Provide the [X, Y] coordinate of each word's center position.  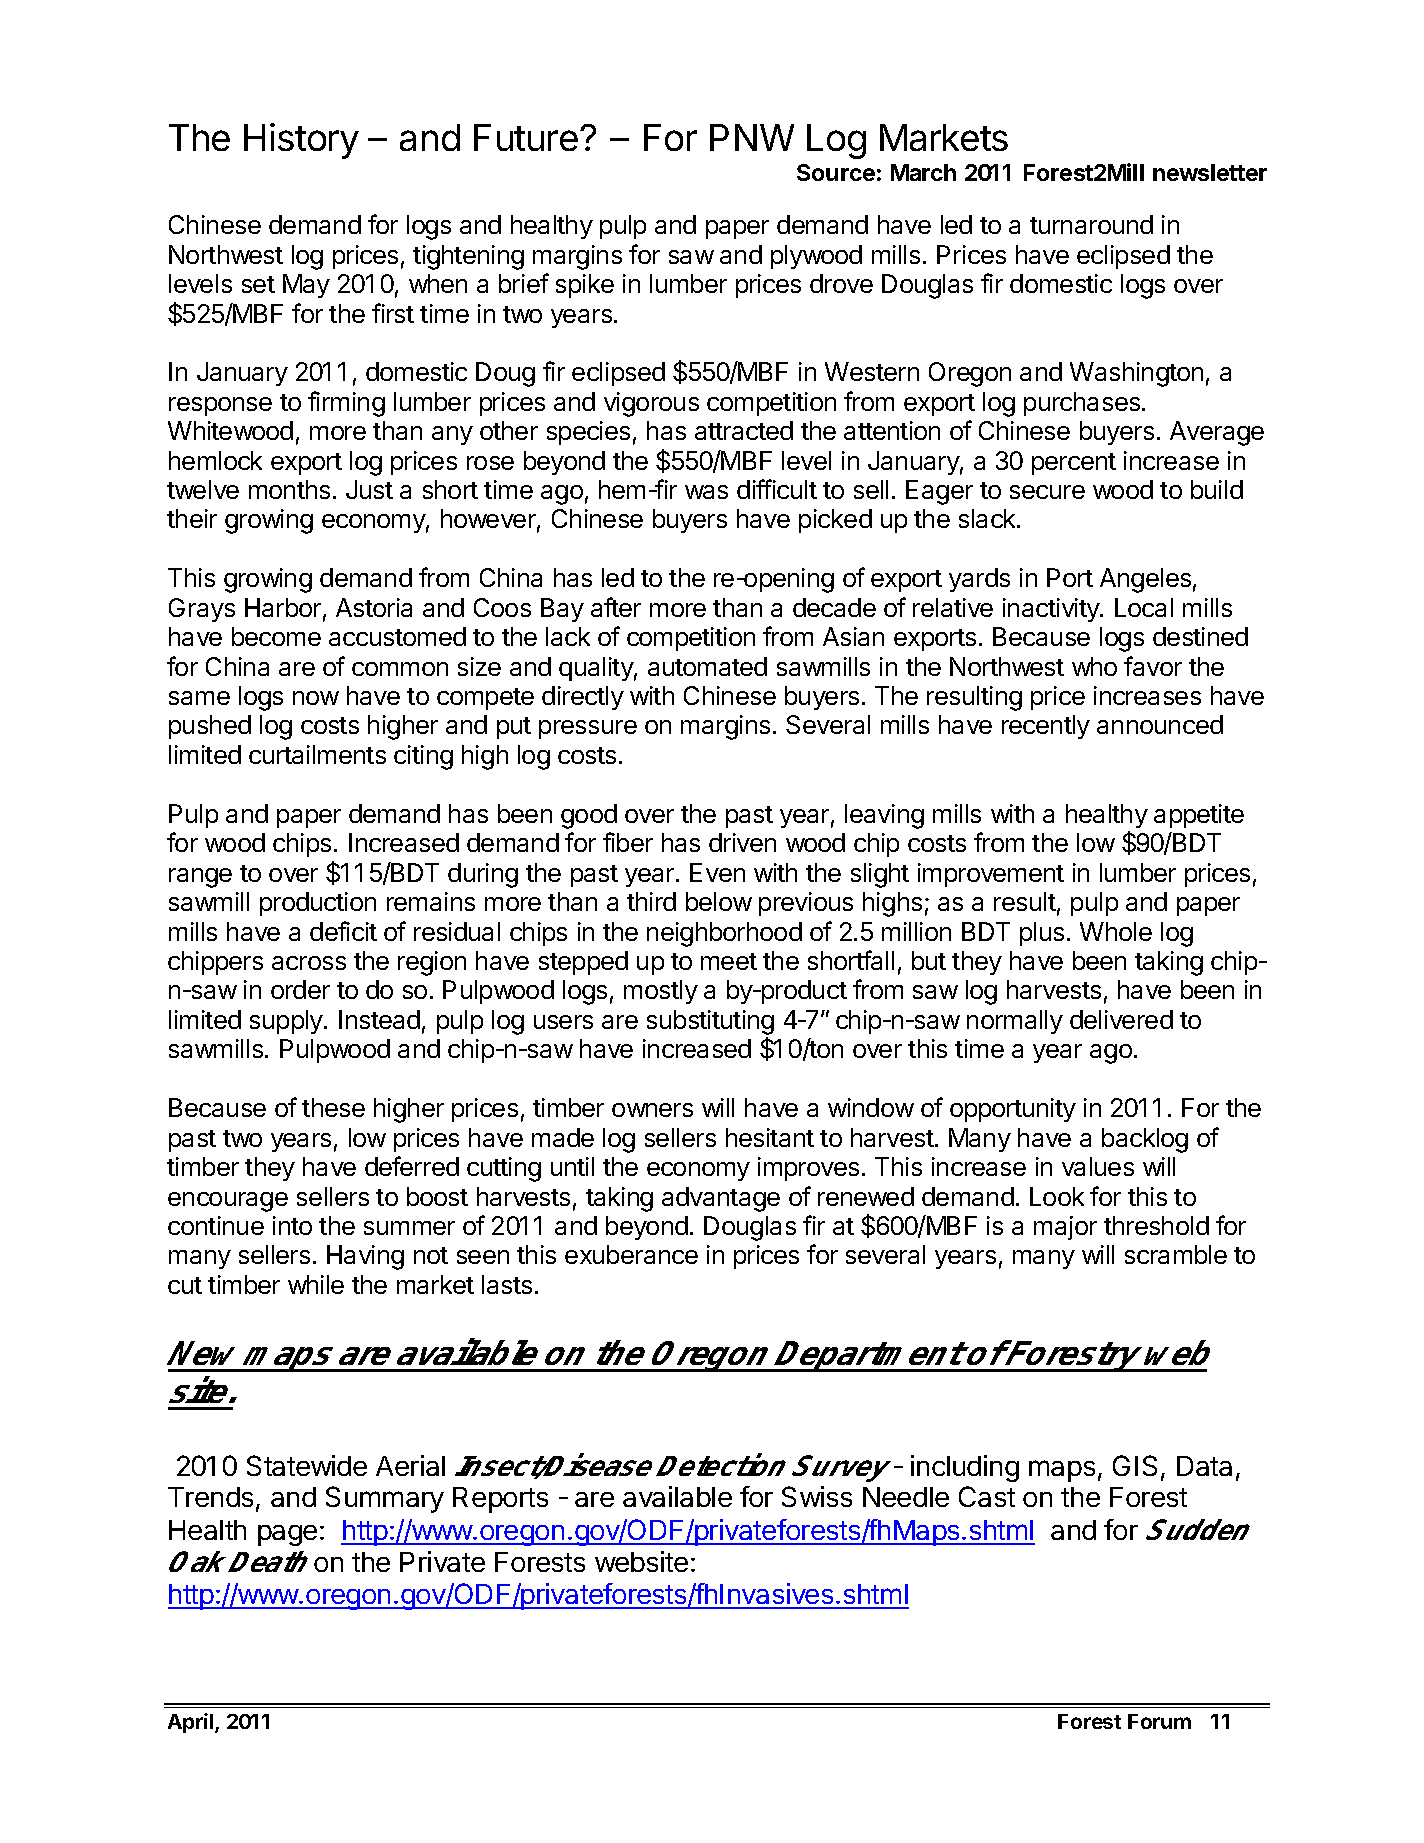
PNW [752, 137]
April [192, 1723]
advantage [721, 1199]
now [316, 698]
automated [707, 666]
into [292, 1225]
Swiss [817, 1496]
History [301, 141]
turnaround [1091, 224]
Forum [1159, 1721]
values [1098, 1166]
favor [1153, 666]
